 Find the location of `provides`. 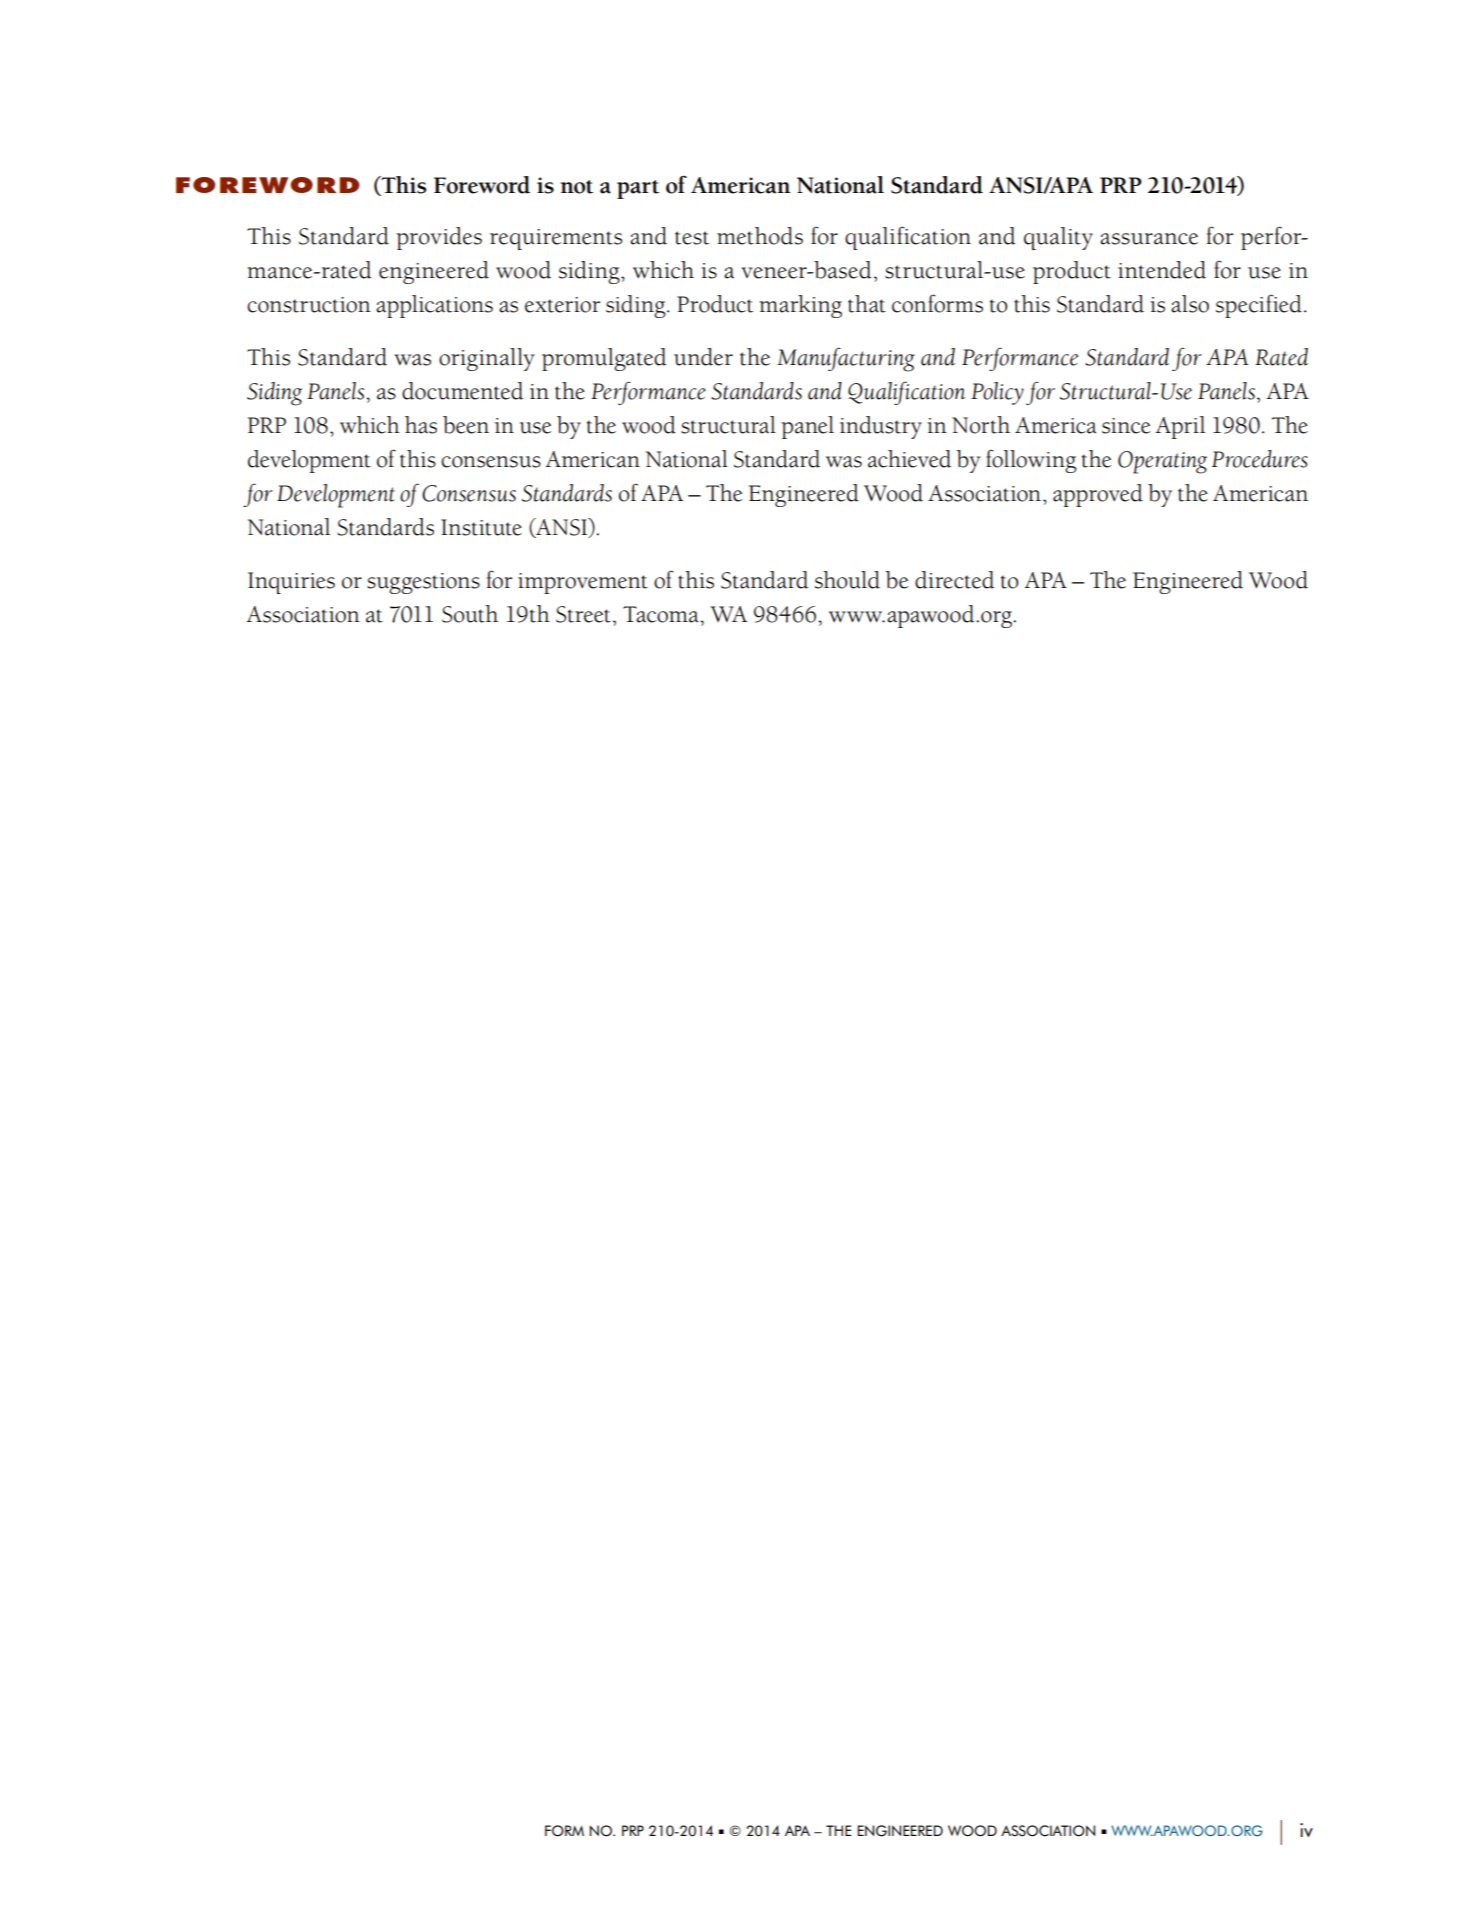

provides is located at coordinates (439, 238).
